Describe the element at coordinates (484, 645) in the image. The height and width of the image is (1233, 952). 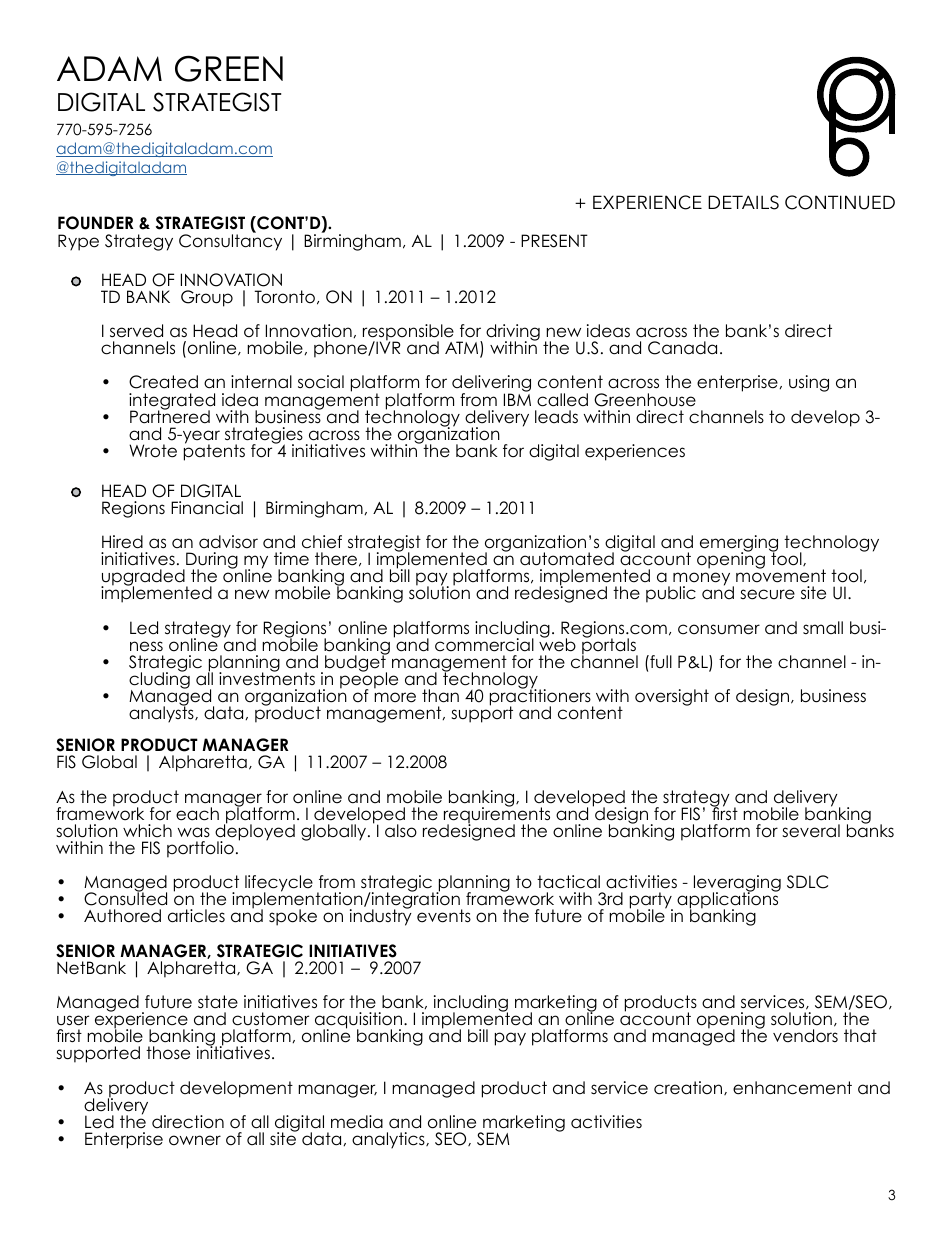
I see `commercial` at that location.
